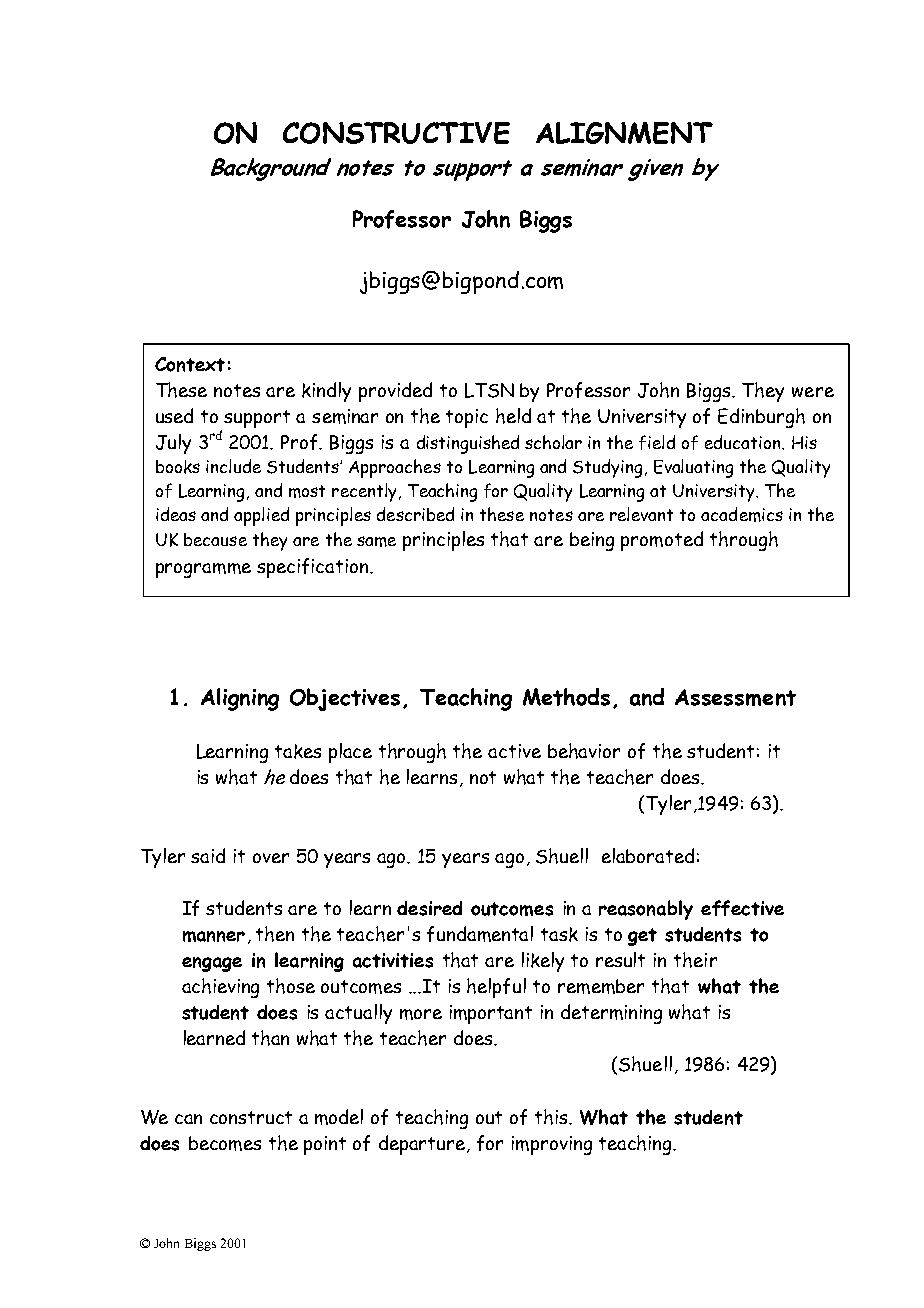 The width and height of the screenshot is (924, 1308). I want to click on distinguished, so click(468, 444).
